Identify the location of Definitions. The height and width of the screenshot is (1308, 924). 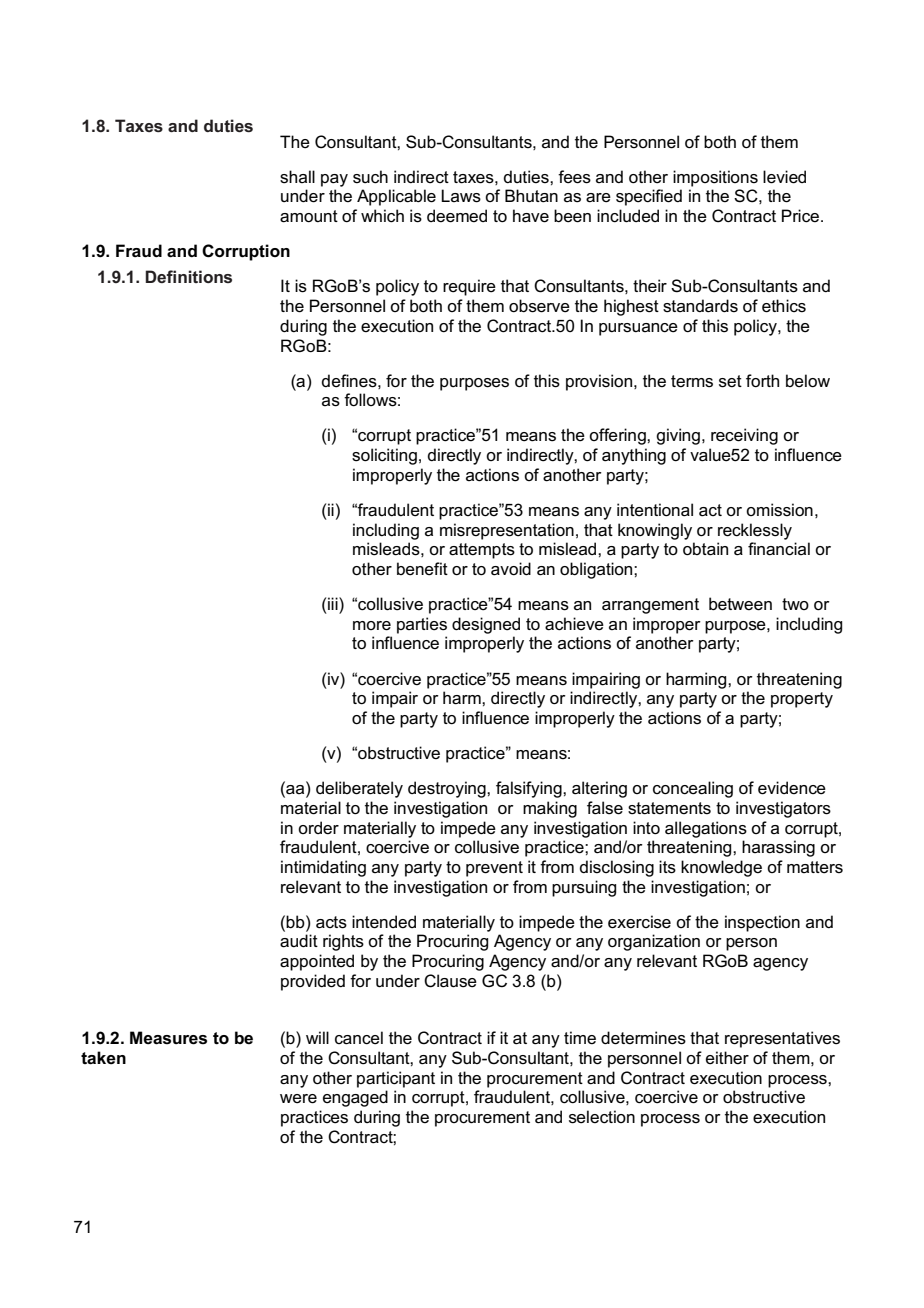
(188, 276).
